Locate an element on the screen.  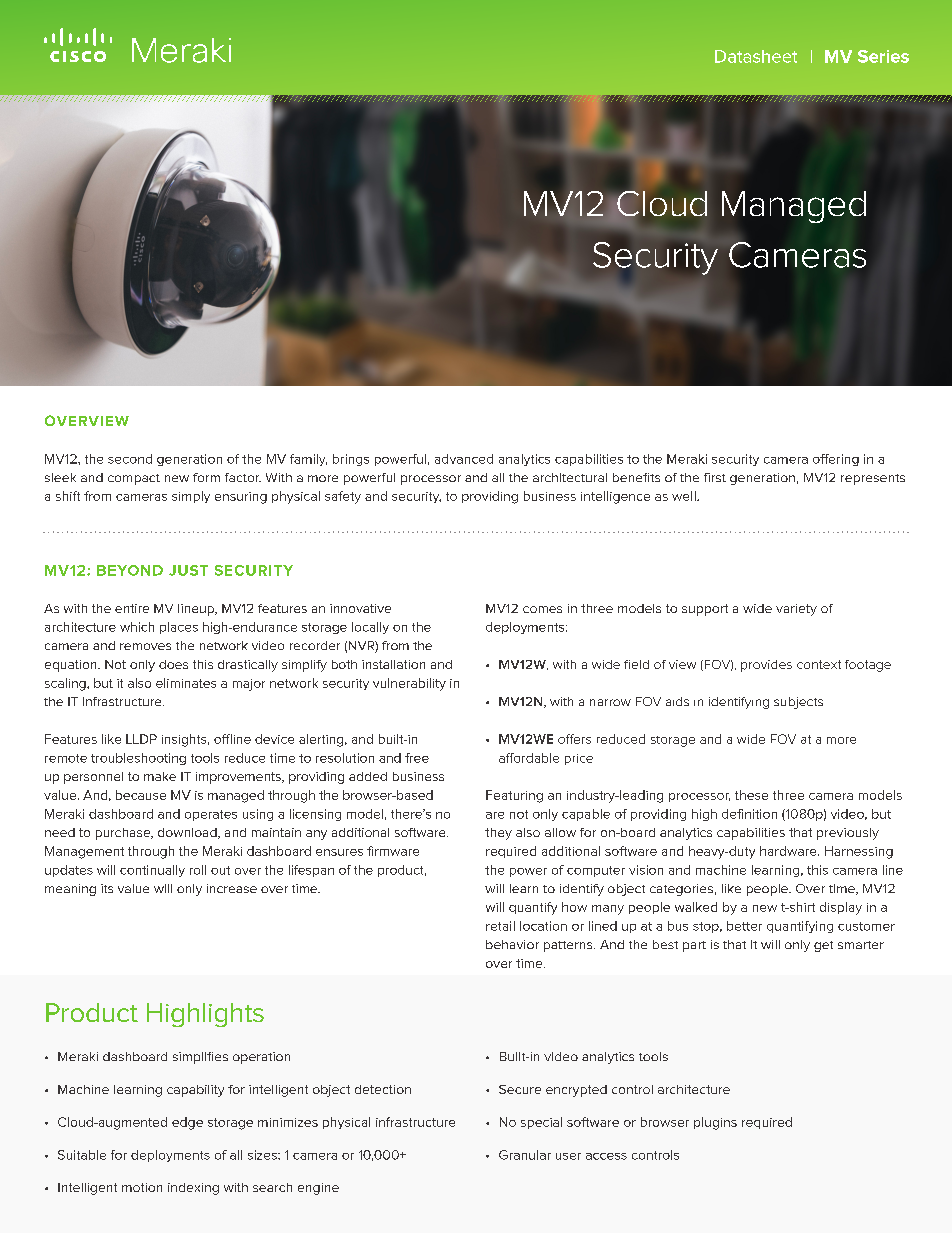
variety is located at coordinates (796, 610).
